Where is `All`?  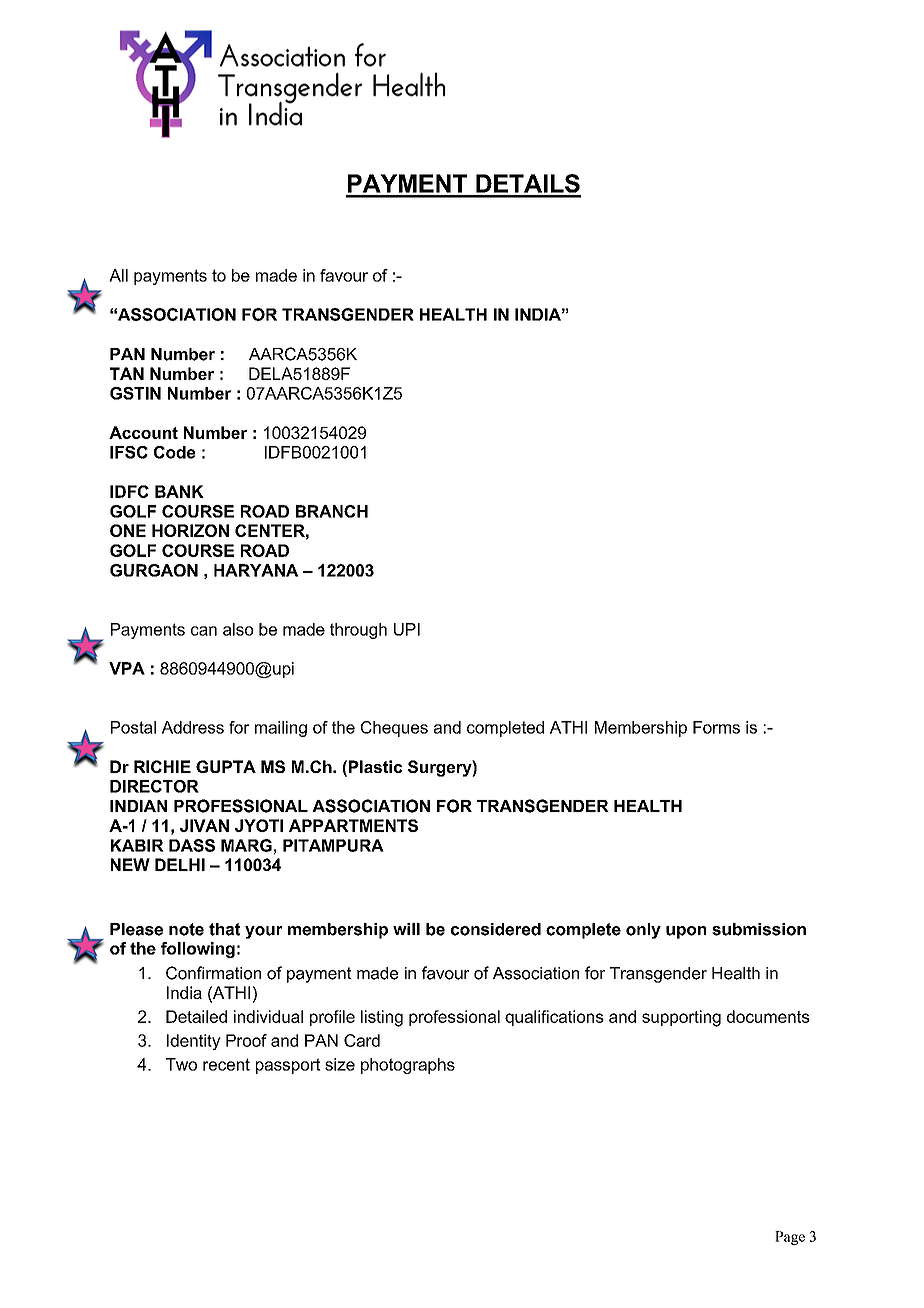 All is located at coordinates (118, 275).
